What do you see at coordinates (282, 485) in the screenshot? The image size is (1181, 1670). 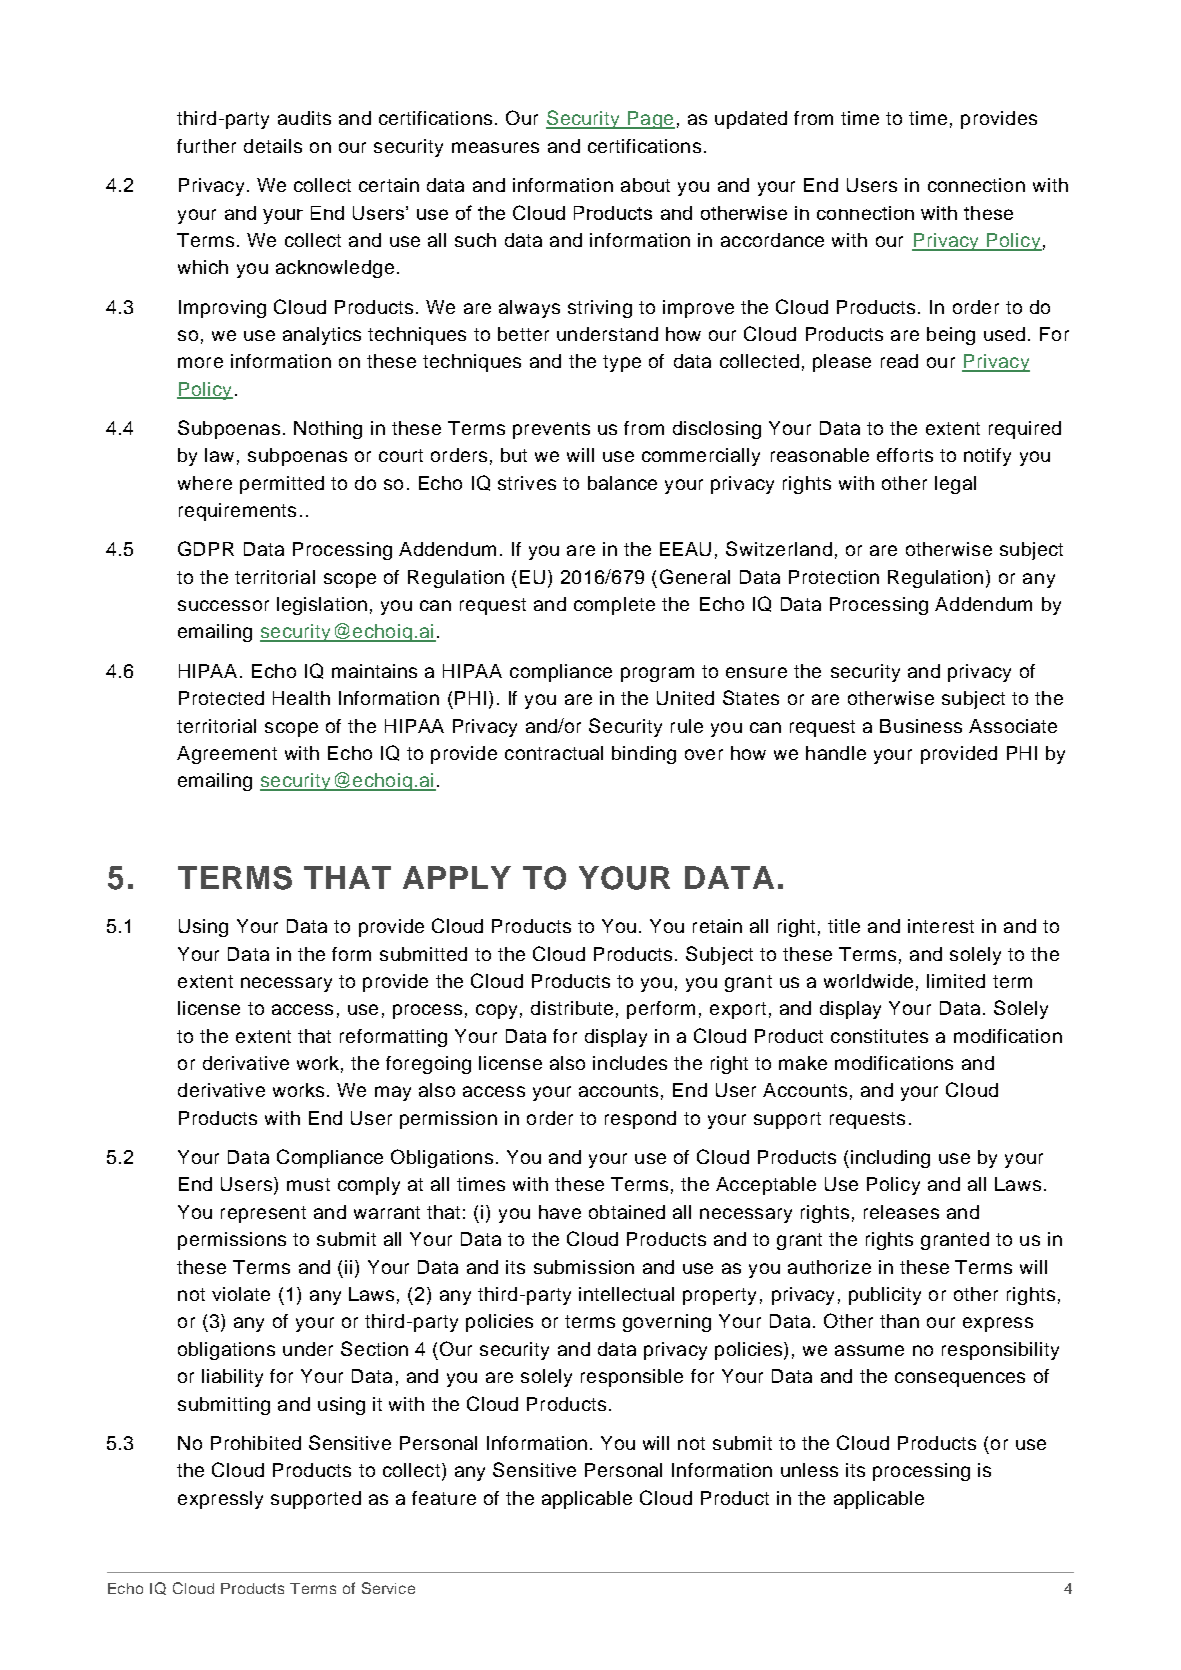 I see `permitted` at bounding box center [282, 485].
